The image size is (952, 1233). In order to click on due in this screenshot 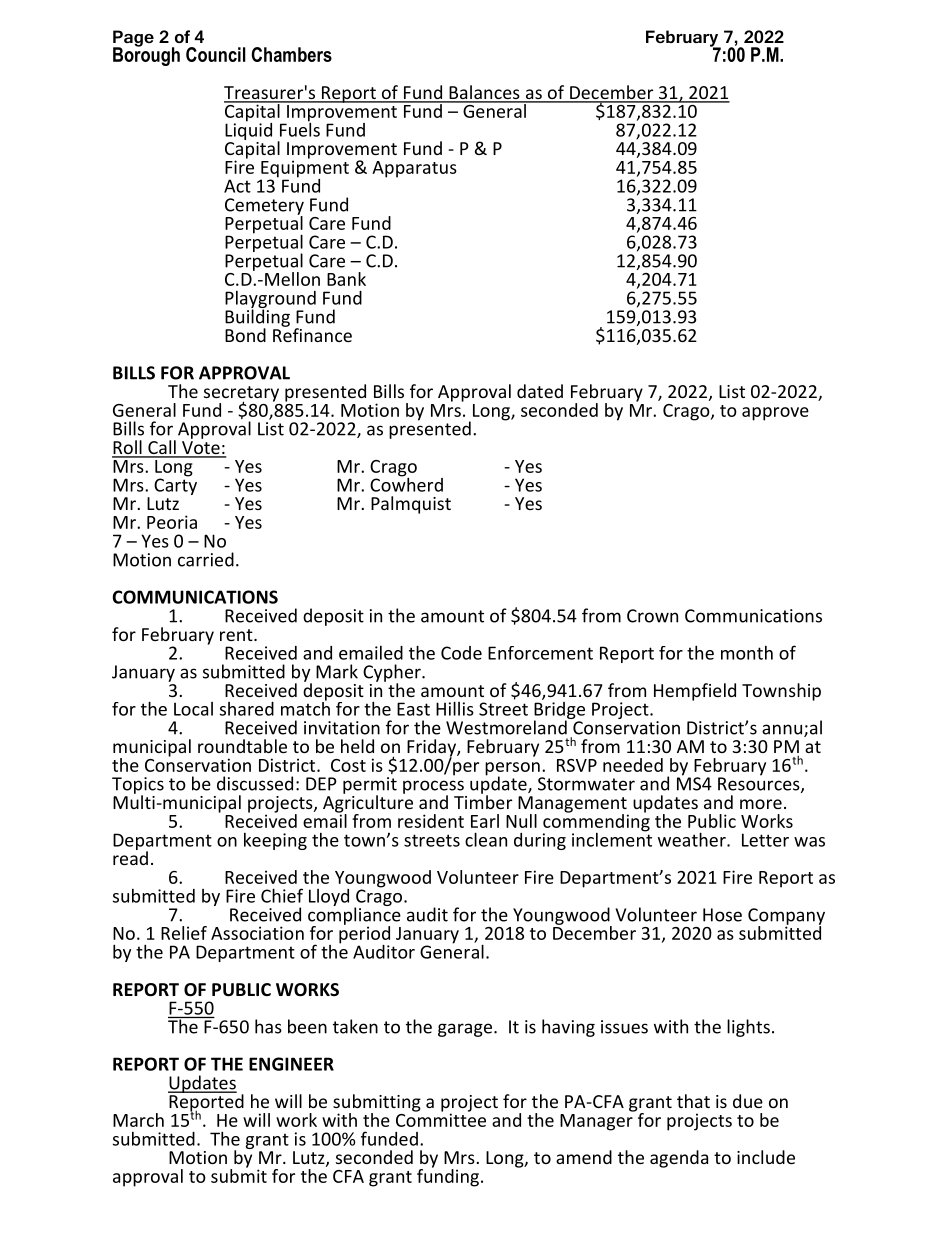, I will do `click(748, 1101)`.
